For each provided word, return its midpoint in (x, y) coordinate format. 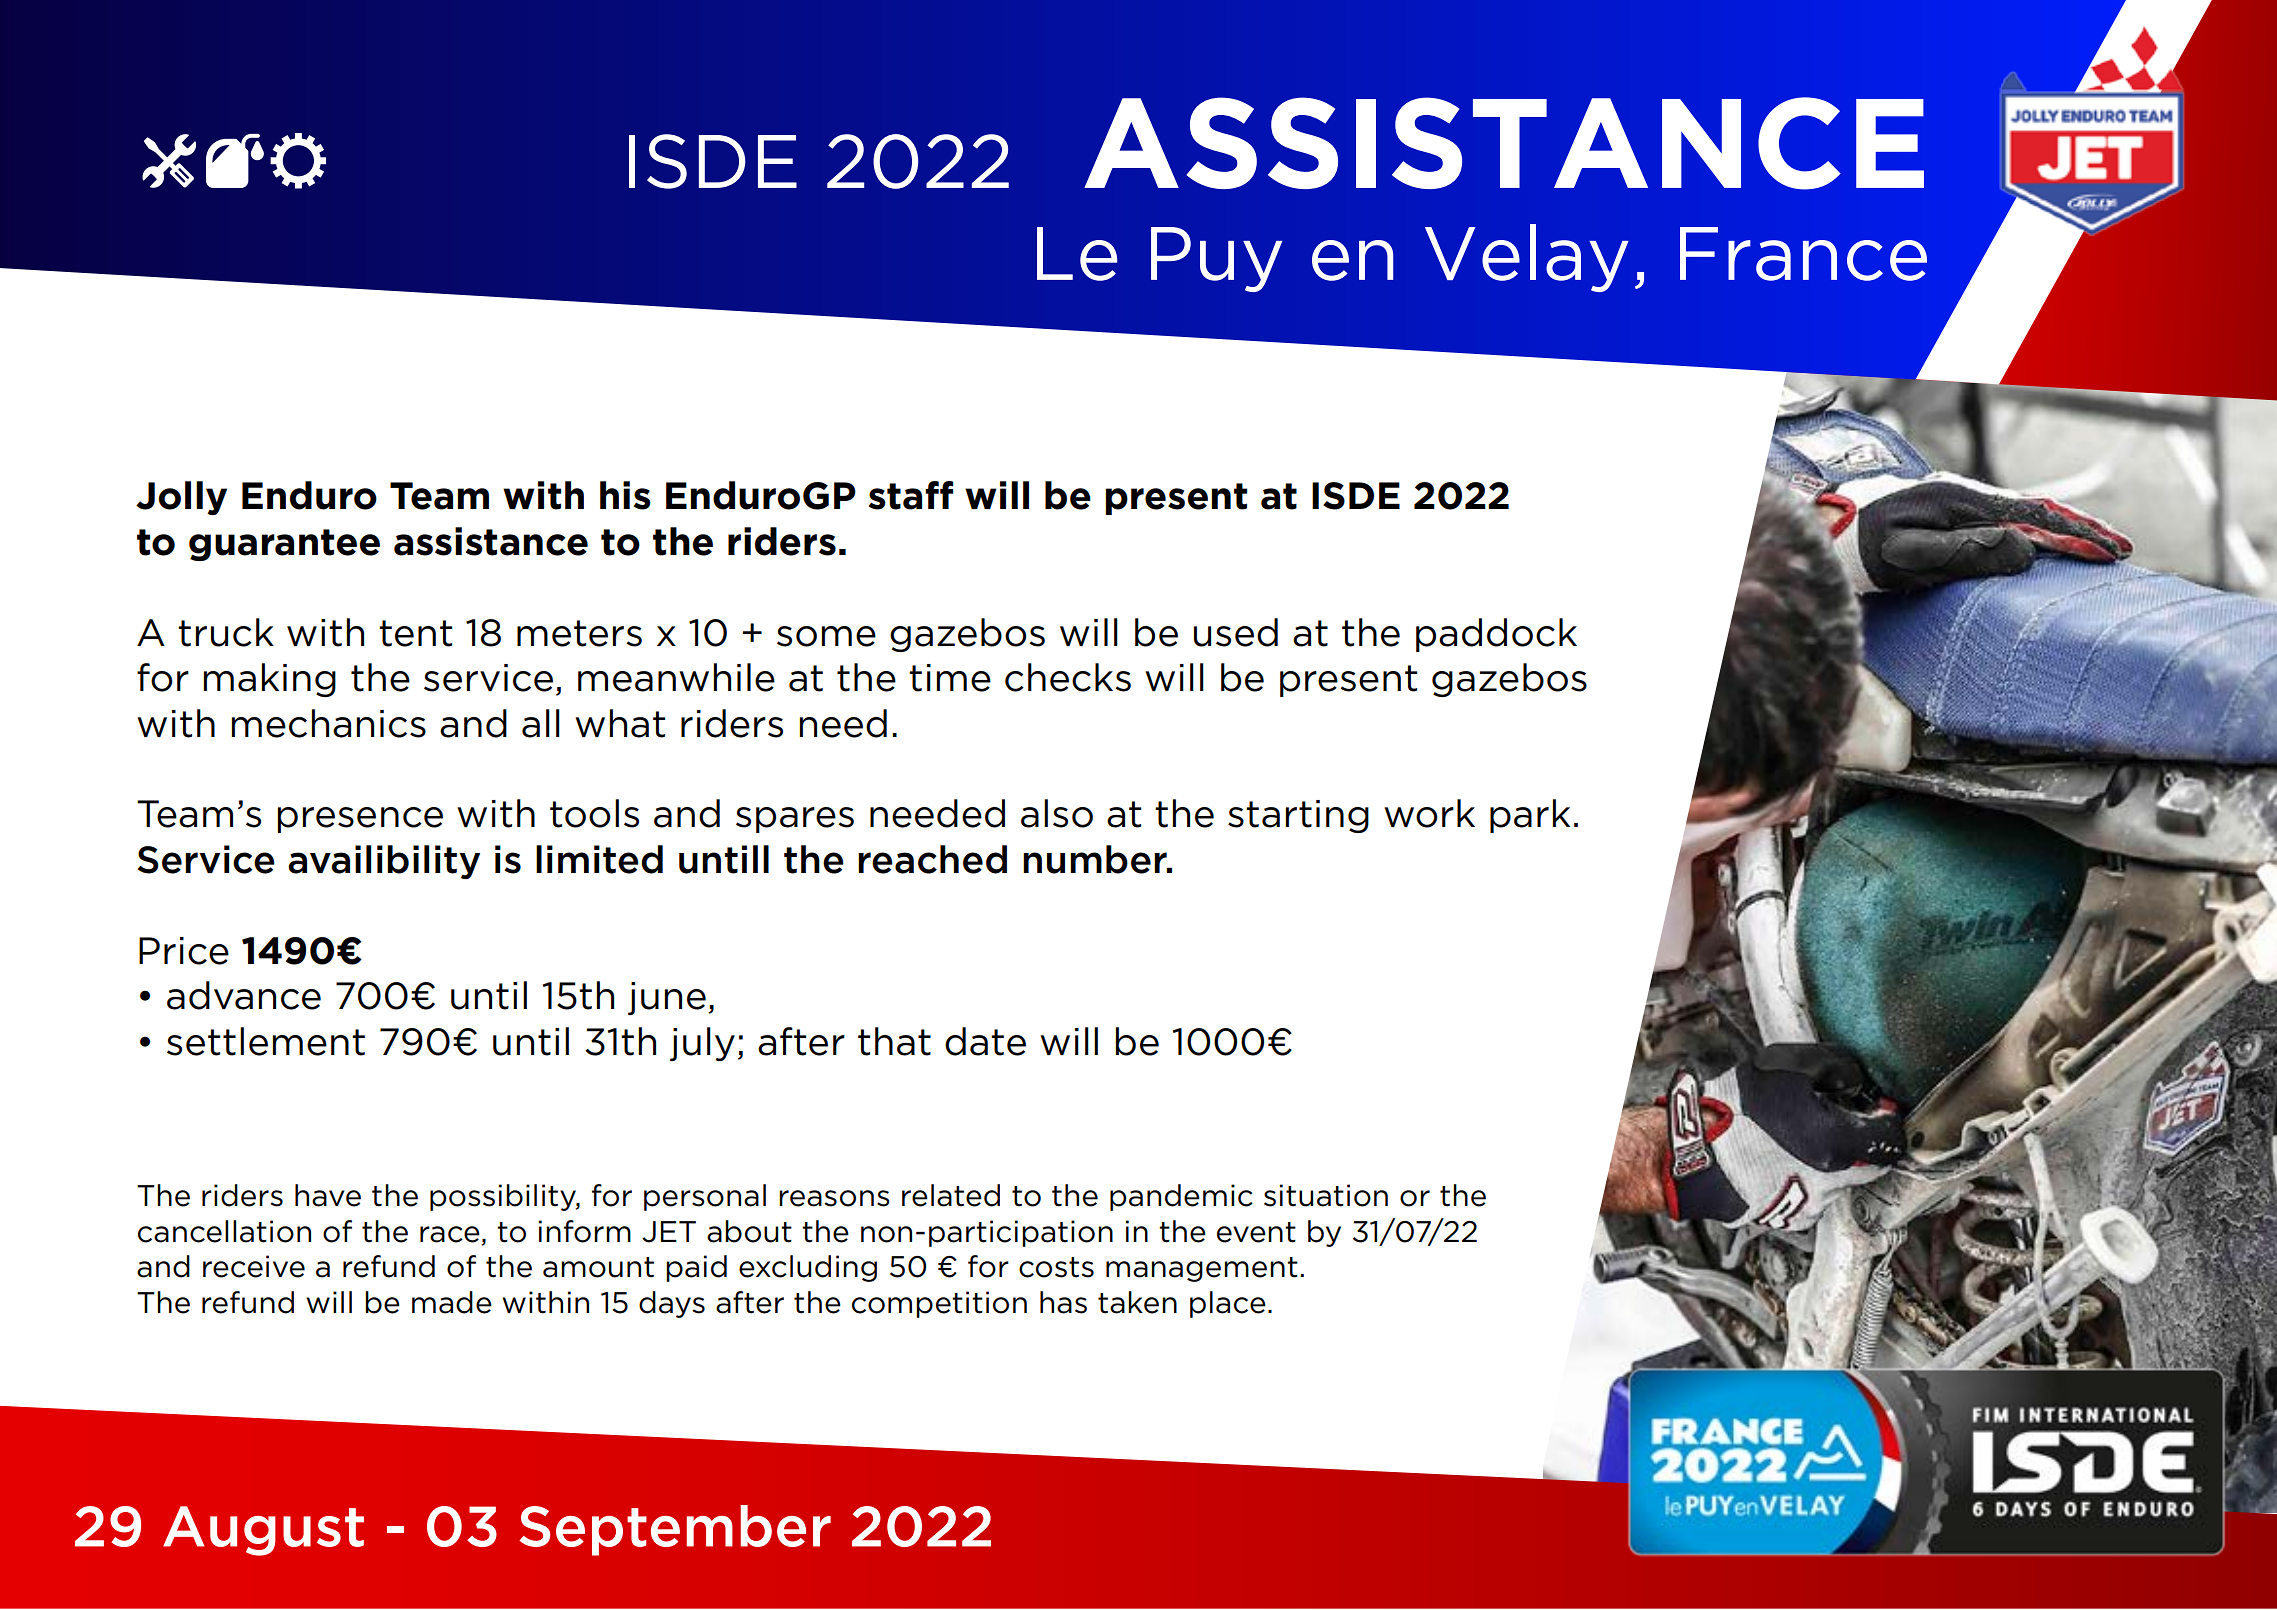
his (625, 495)
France (1803, 254)
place (1228, 1304)
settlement (266, 1041)
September (675, 1530)
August (263, 1531)
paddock (1496, 635)
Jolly (181, 498)
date (985, 1041)
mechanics (328, 723)
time (950, 678)
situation (1326, 1195)
